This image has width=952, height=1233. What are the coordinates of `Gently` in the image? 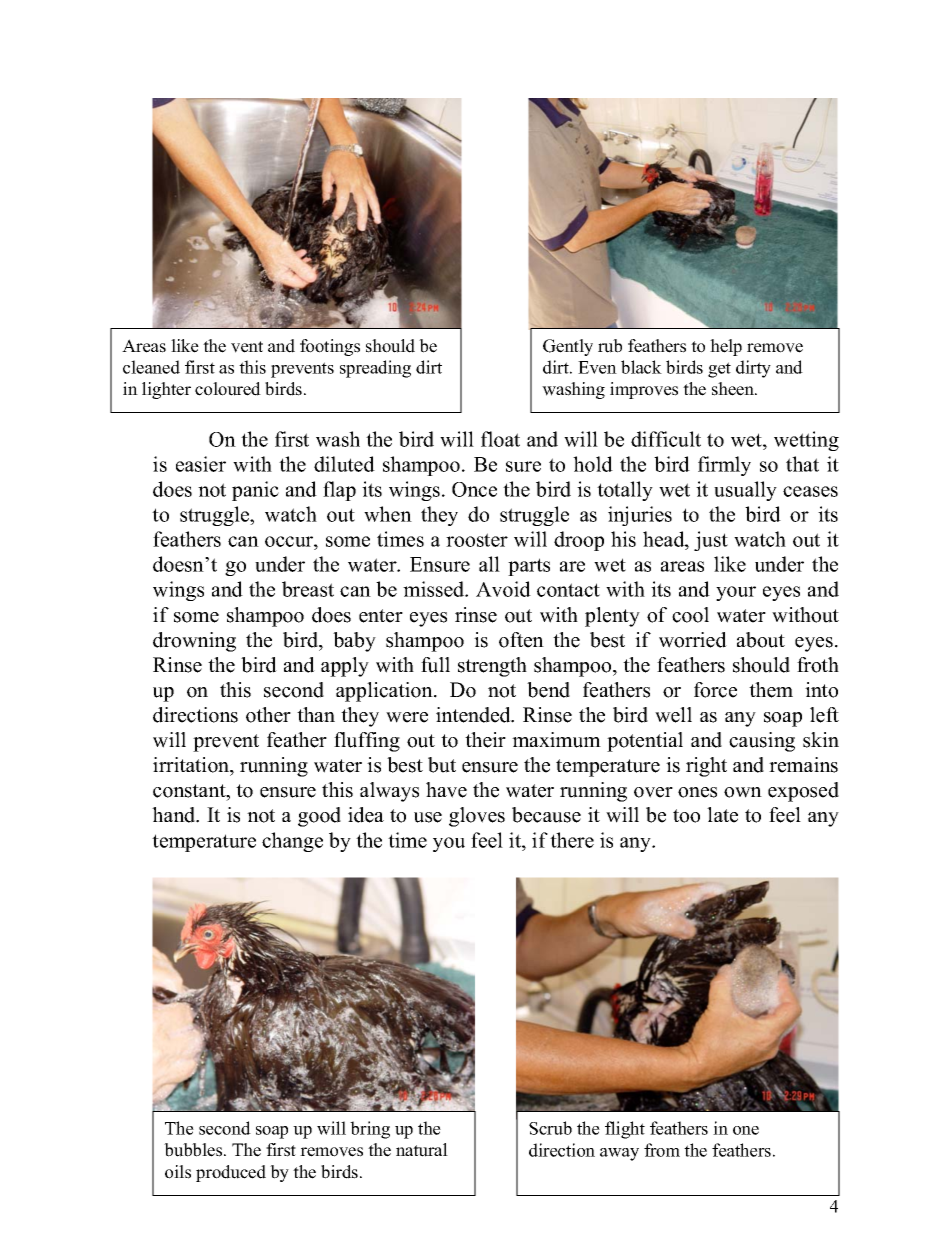 It's located at (568, 347).
